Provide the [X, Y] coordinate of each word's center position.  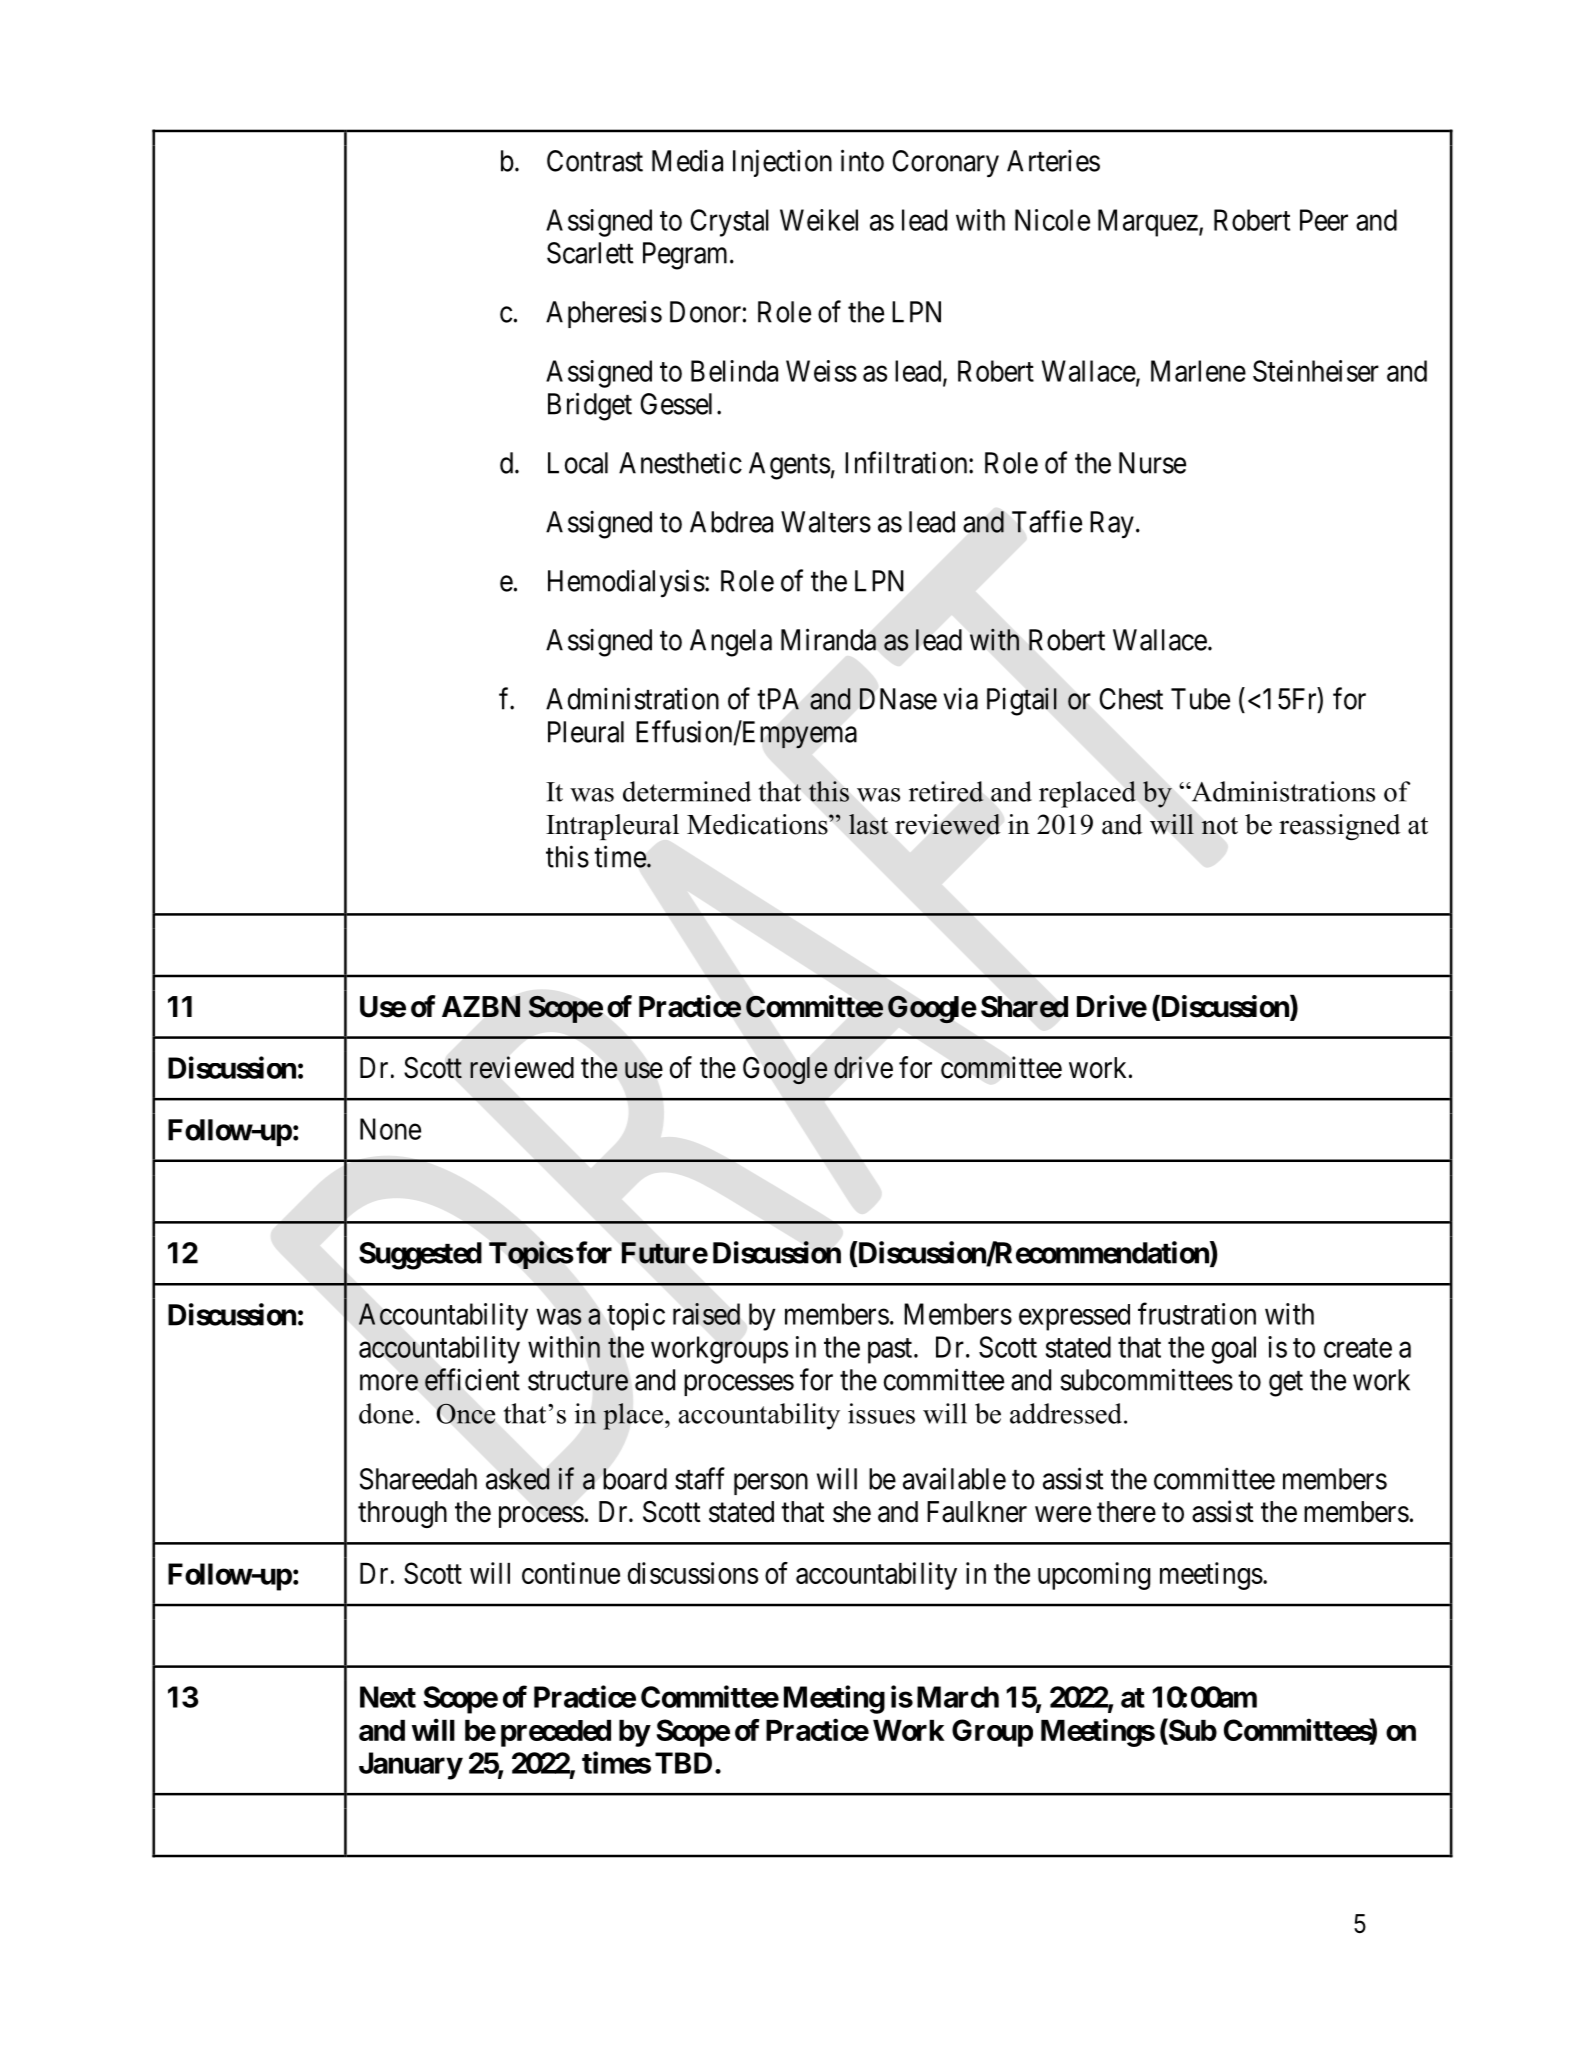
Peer [1324, 220]
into [862, 160]
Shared [1024, 1007]
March [958, 1697]
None [390, 1129]
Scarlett [590, 253]
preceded [556, 1733]
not [1219, 826]
